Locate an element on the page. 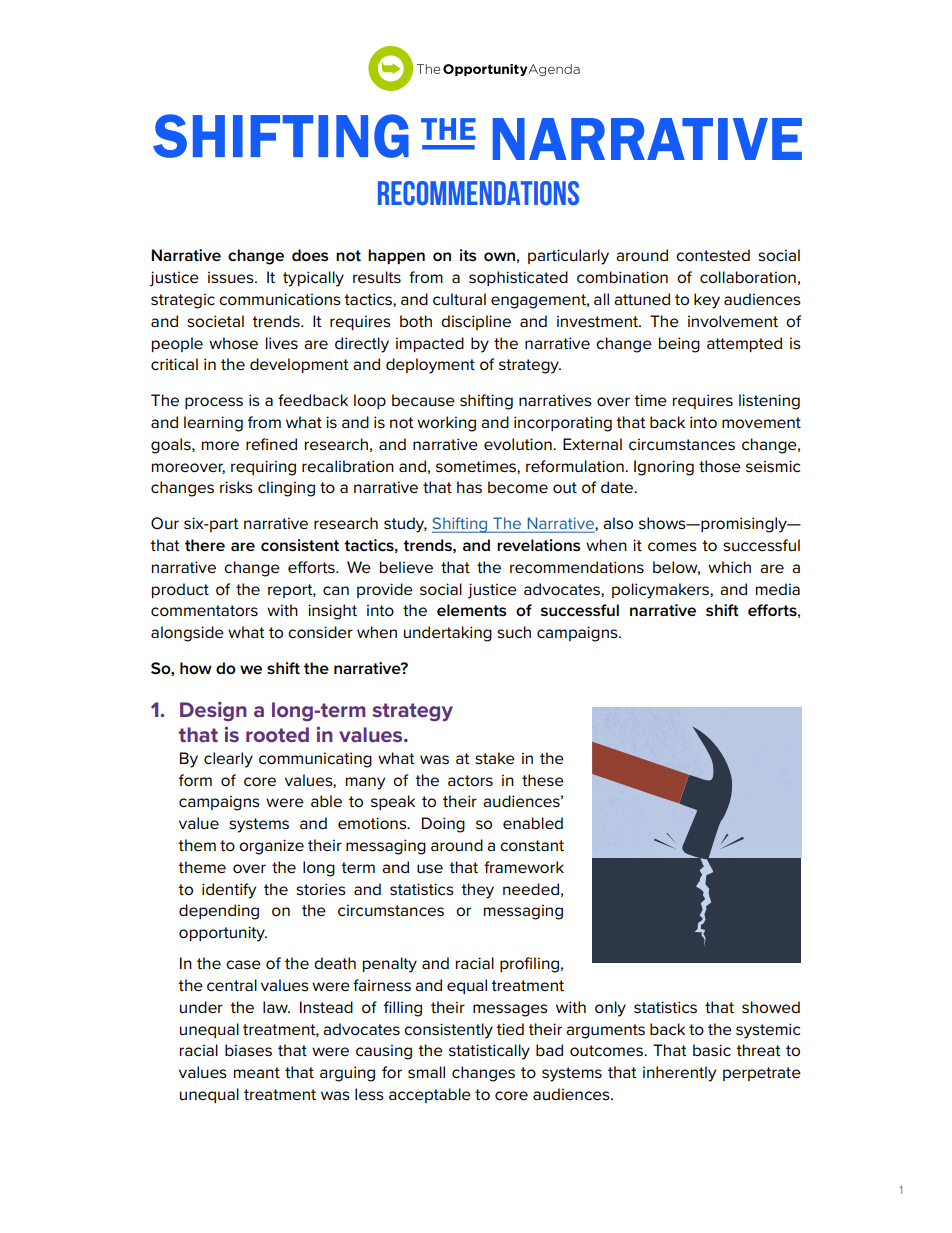 The width and height of the image is (952, 1233). which is located at coordinates (729, 567).
